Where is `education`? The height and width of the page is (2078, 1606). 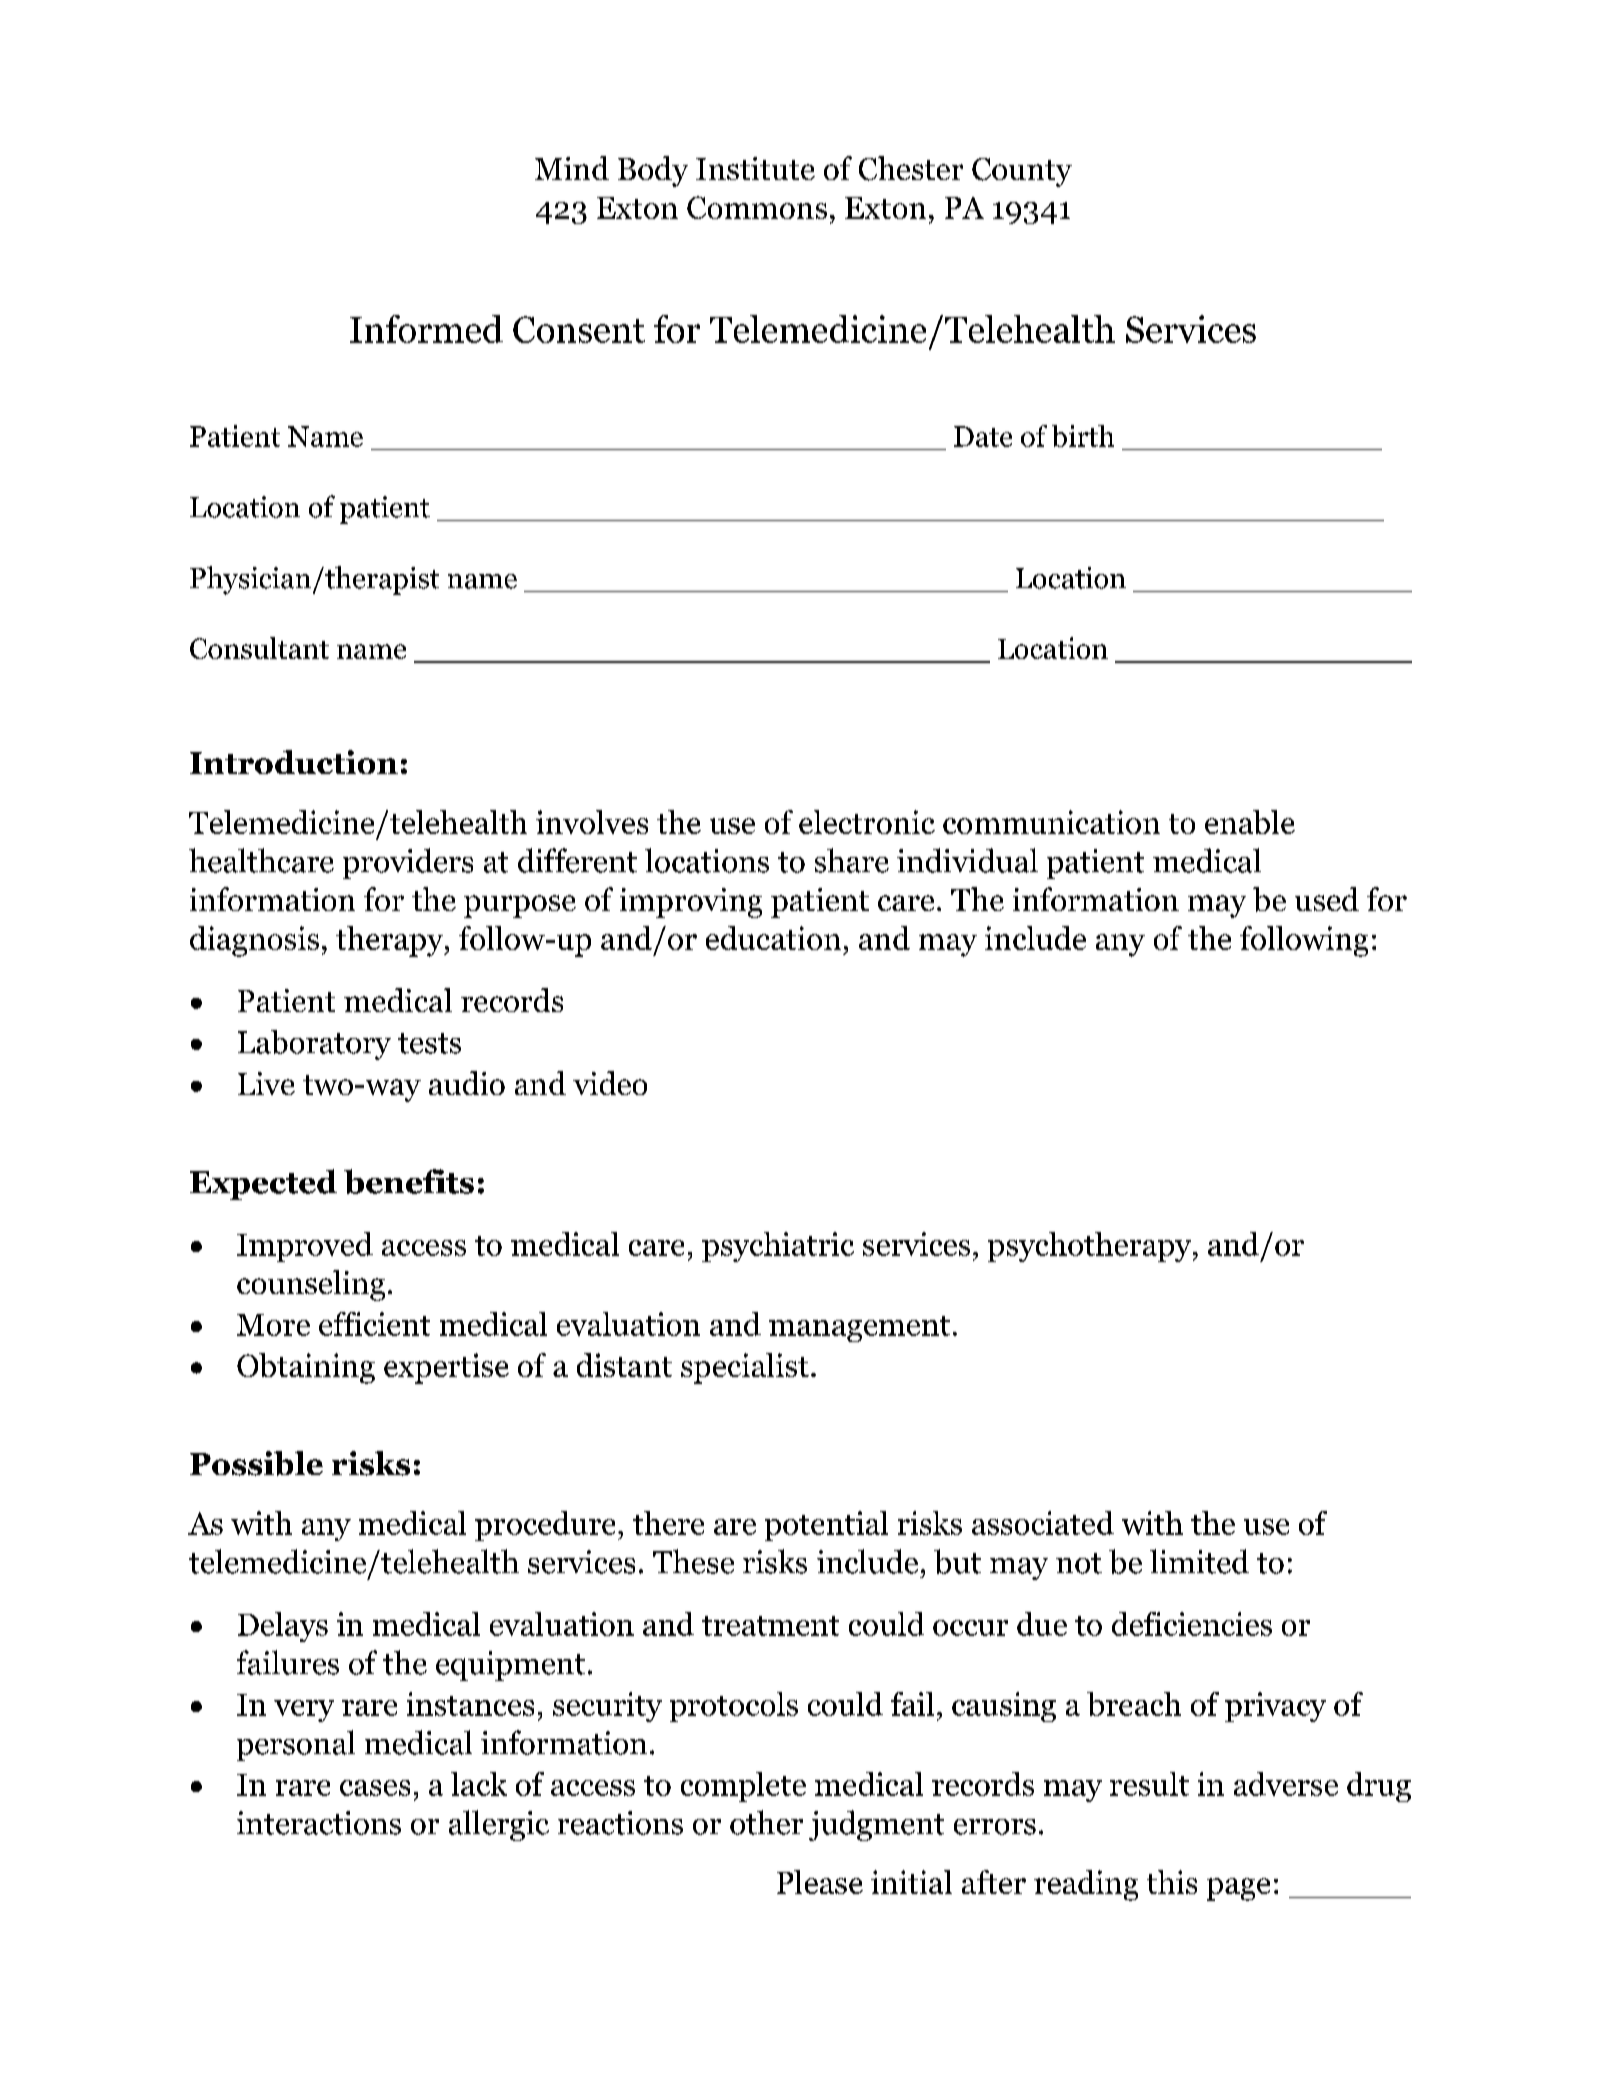
education is located at coordinates (773, 938).
